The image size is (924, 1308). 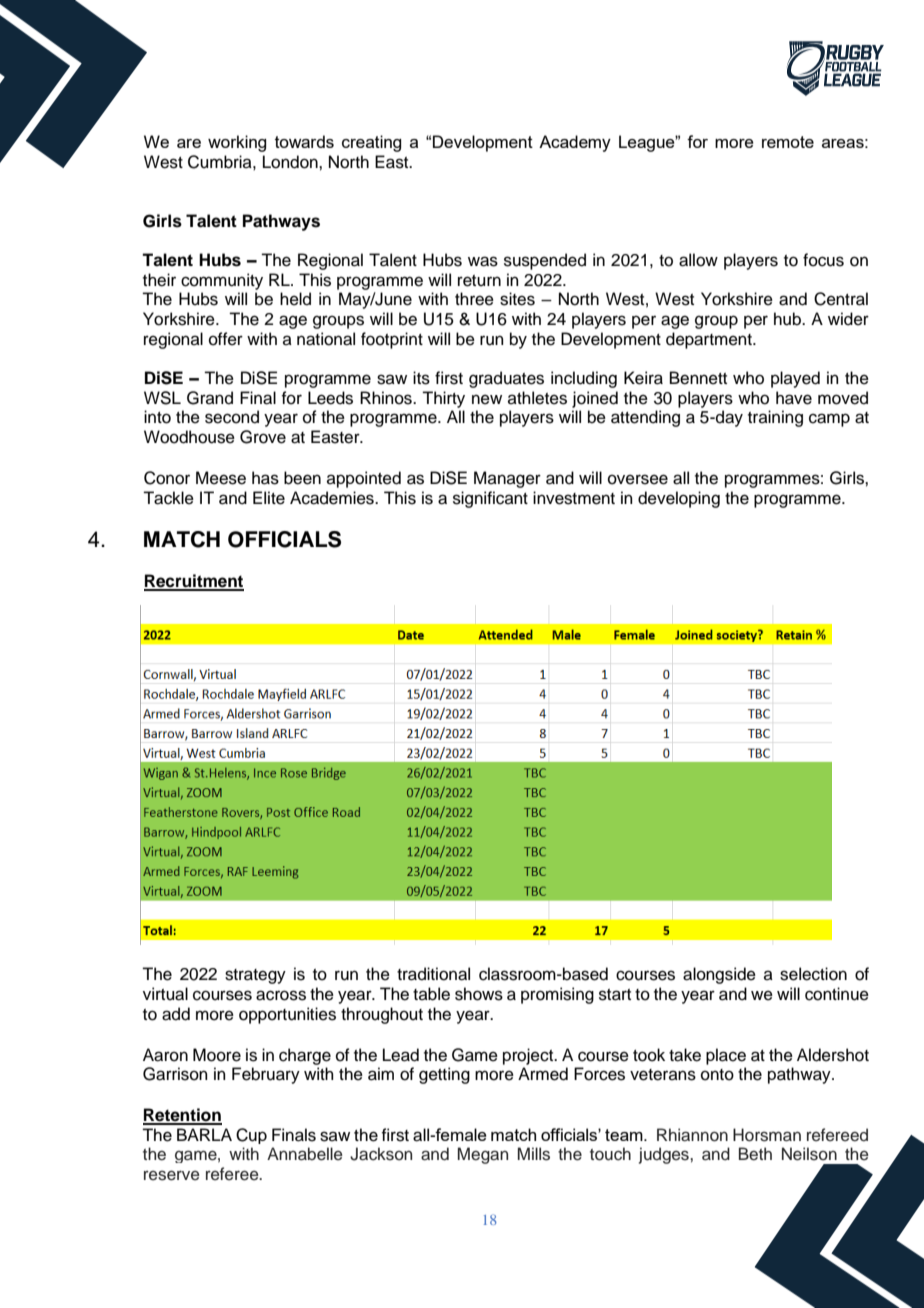 I want to click on developing, so click(x=679, y=499).
